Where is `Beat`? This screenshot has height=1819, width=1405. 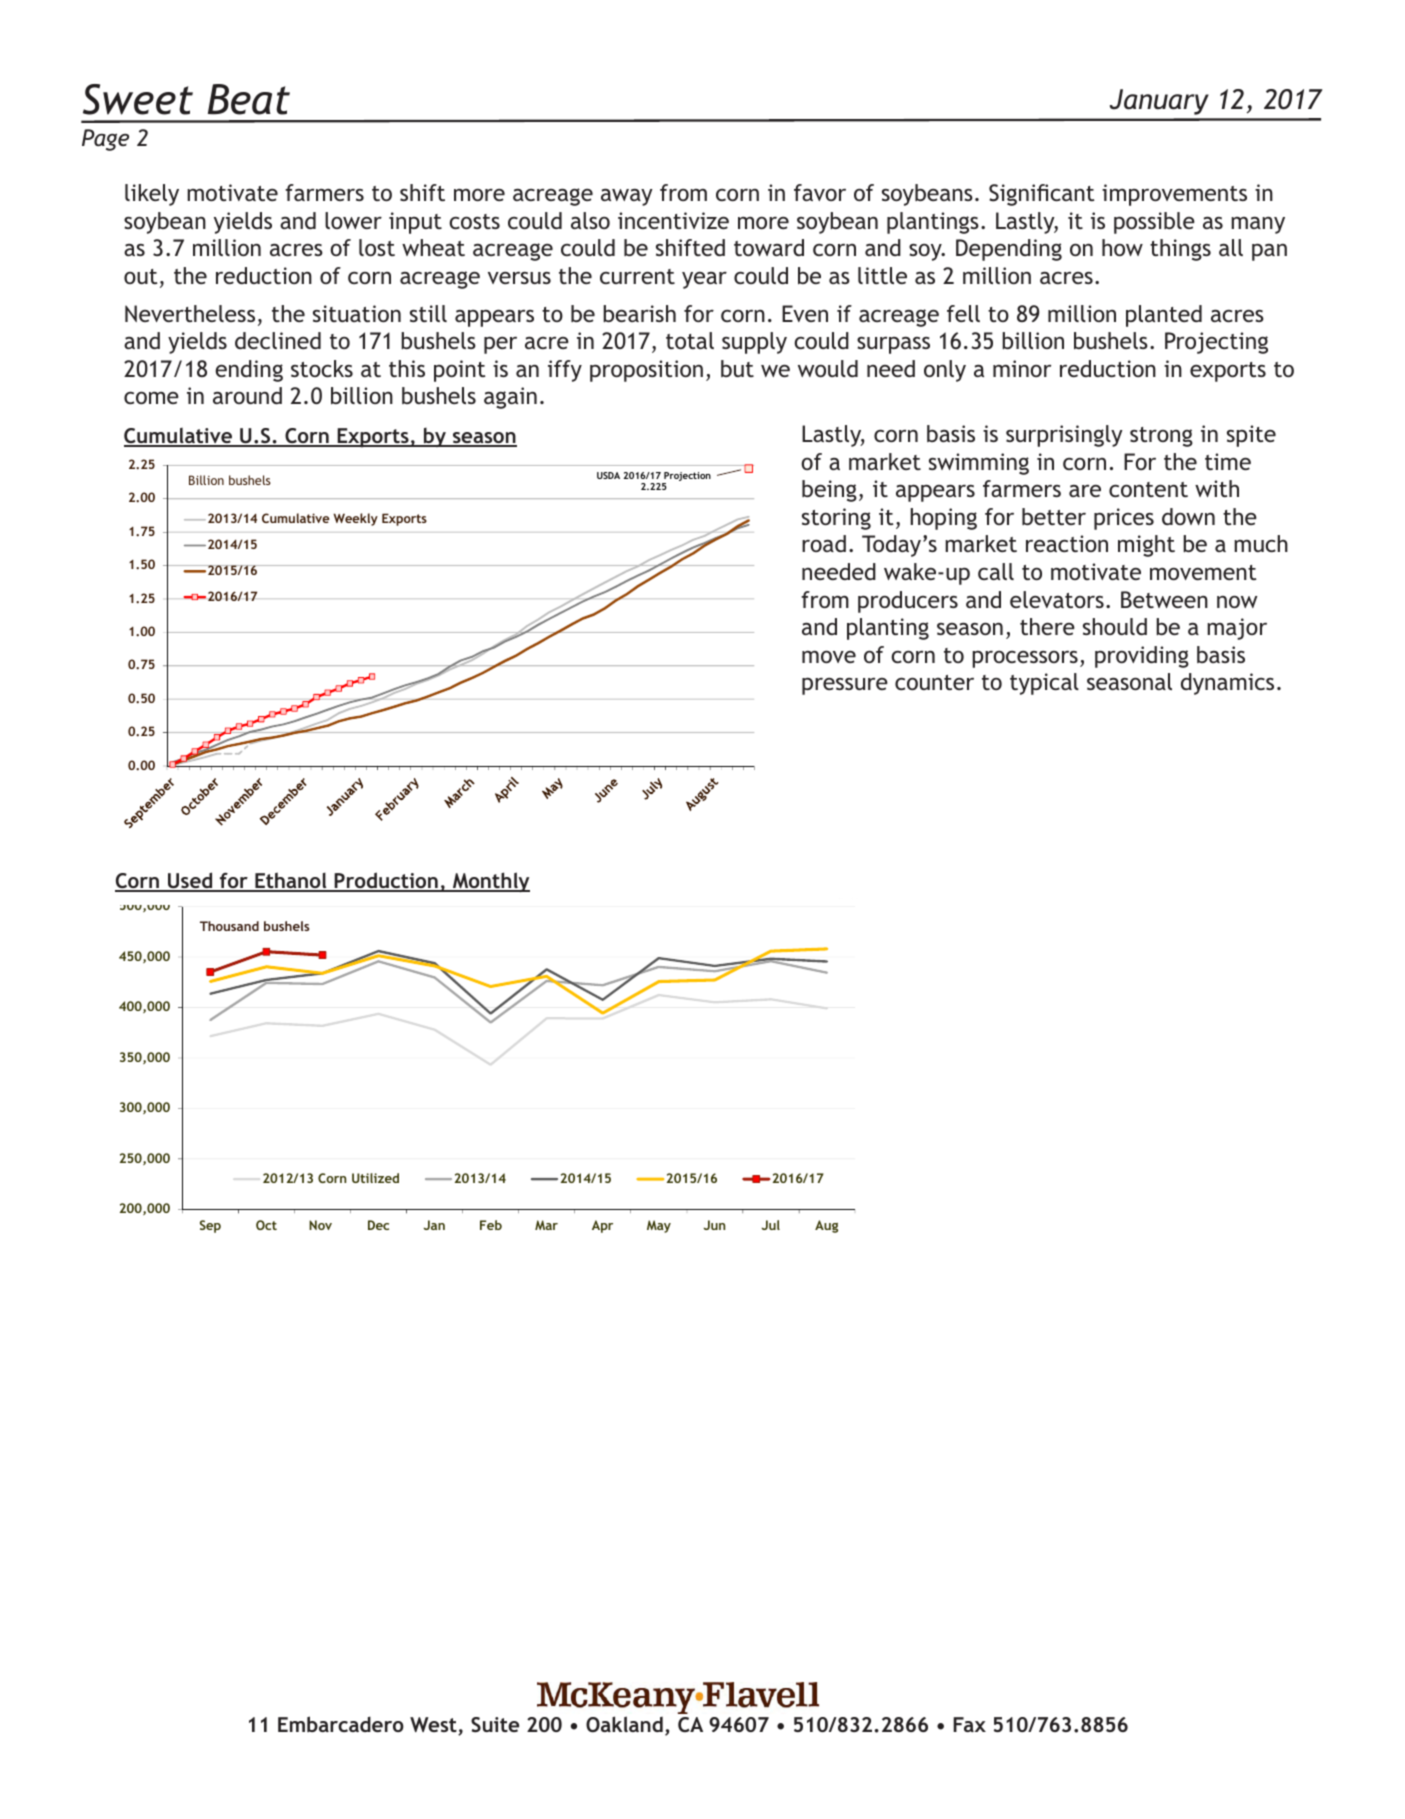
Beat is located at coordinates (249, 99).
